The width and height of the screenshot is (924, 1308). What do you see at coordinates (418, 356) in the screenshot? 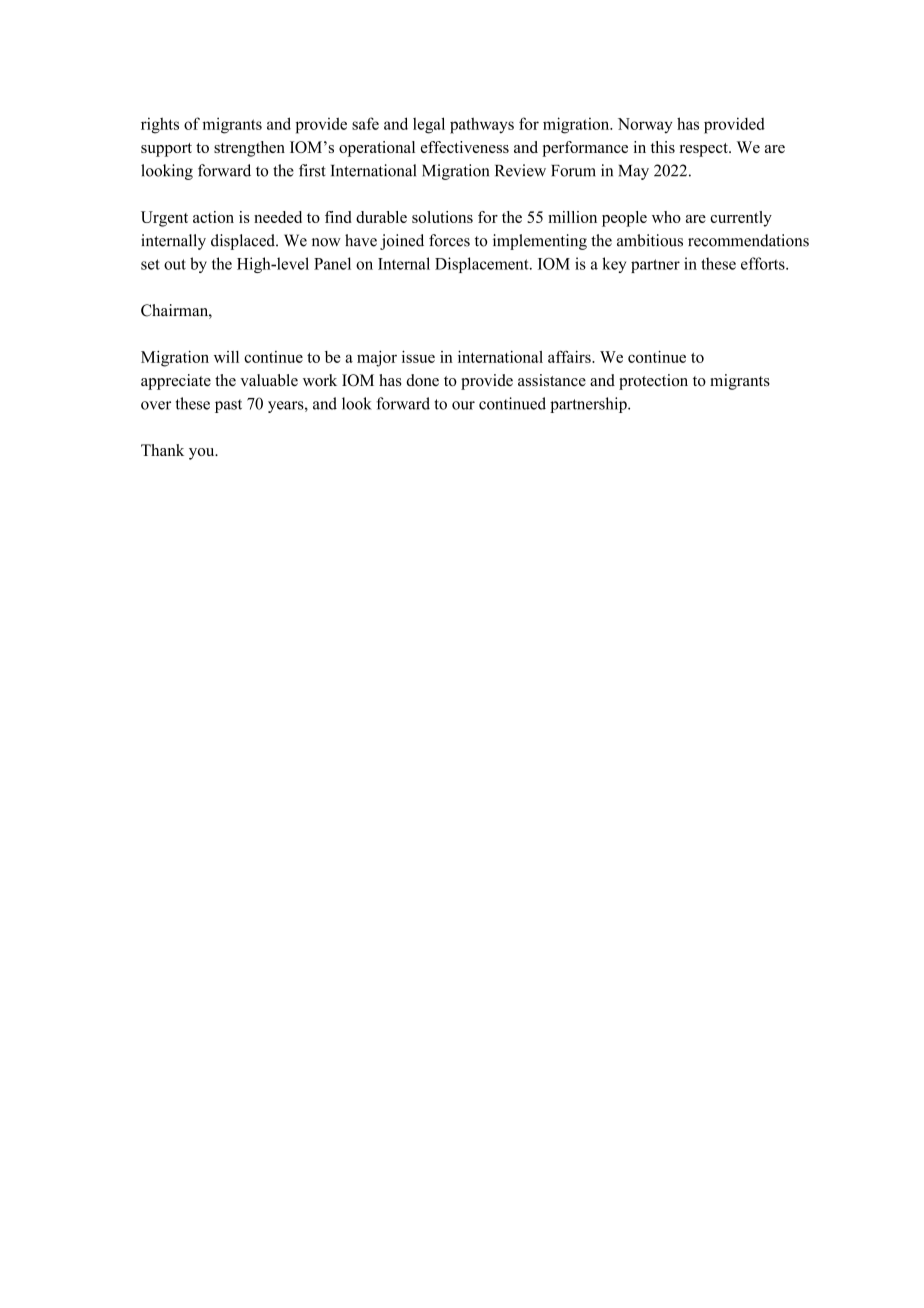
I see `issue` at bounding box center [418, 356].
